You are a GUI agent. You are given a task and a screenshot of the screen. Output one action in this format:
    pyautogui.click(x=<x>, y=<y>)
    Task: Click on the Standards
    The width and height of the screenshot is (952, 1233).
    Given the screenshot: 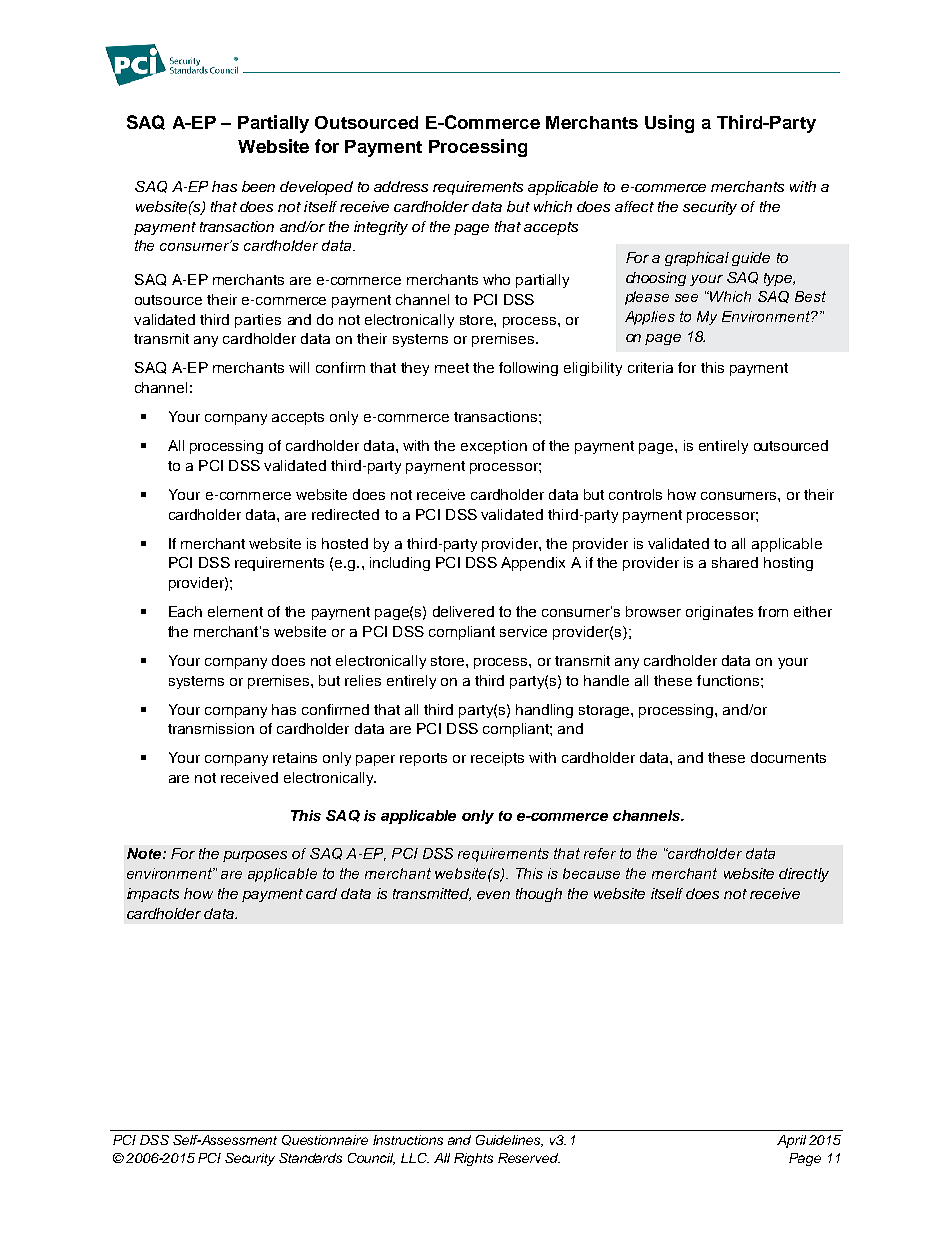 What is the action you would take?
    pyautogui.click(x=310, y=1158)
